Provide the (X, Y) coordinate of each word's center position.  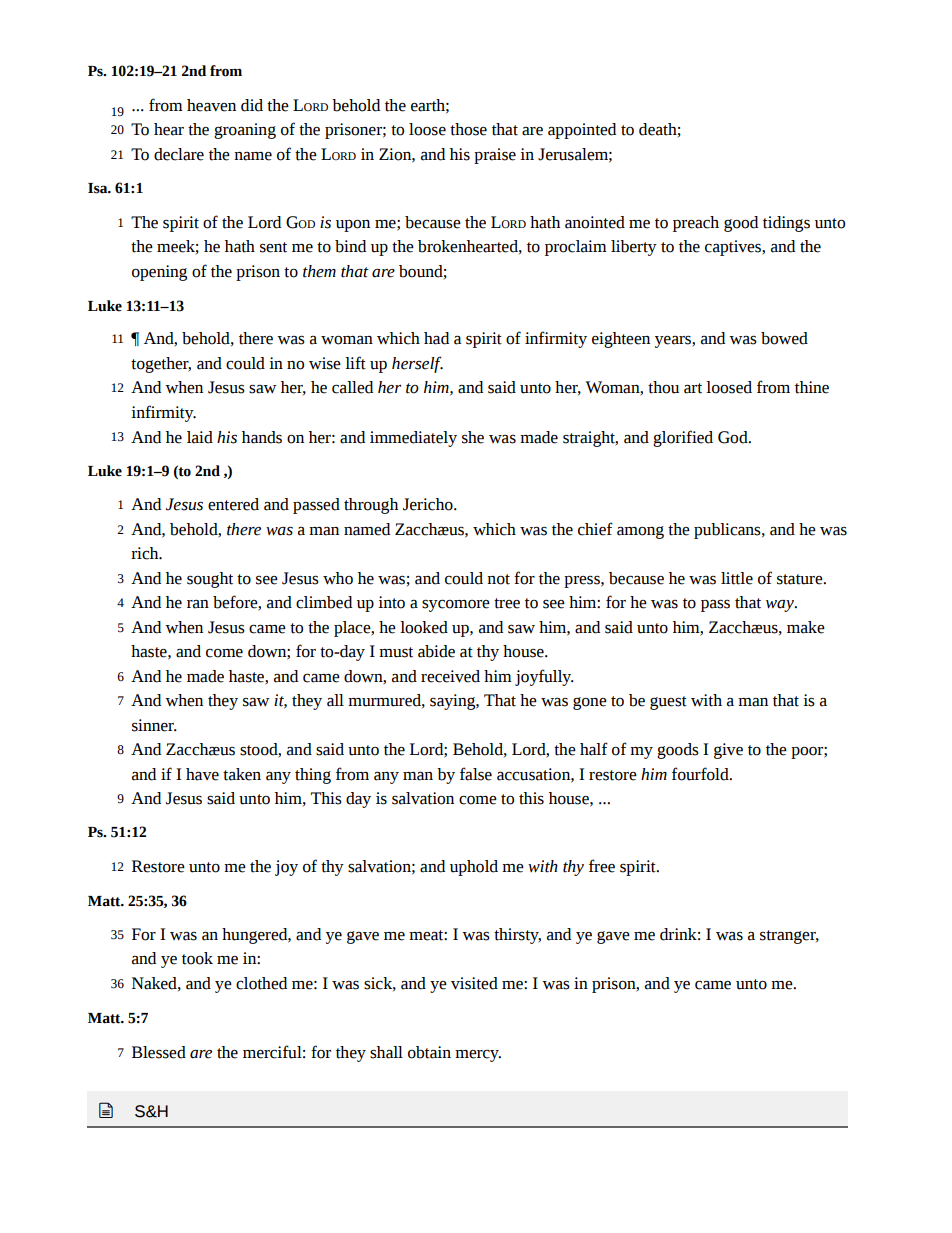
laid (200, 437)
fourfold (701, 774)
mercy (478, 1056)
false (476, 774)
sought (210, 580)
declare (179, 154)
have (202, 774)
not (498, 579)
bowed (784, 338)
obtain (429, 1052)
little (737, 578)
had (436, 338)
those (468, 129)
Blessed (159, 1052)
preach (696, 224)
